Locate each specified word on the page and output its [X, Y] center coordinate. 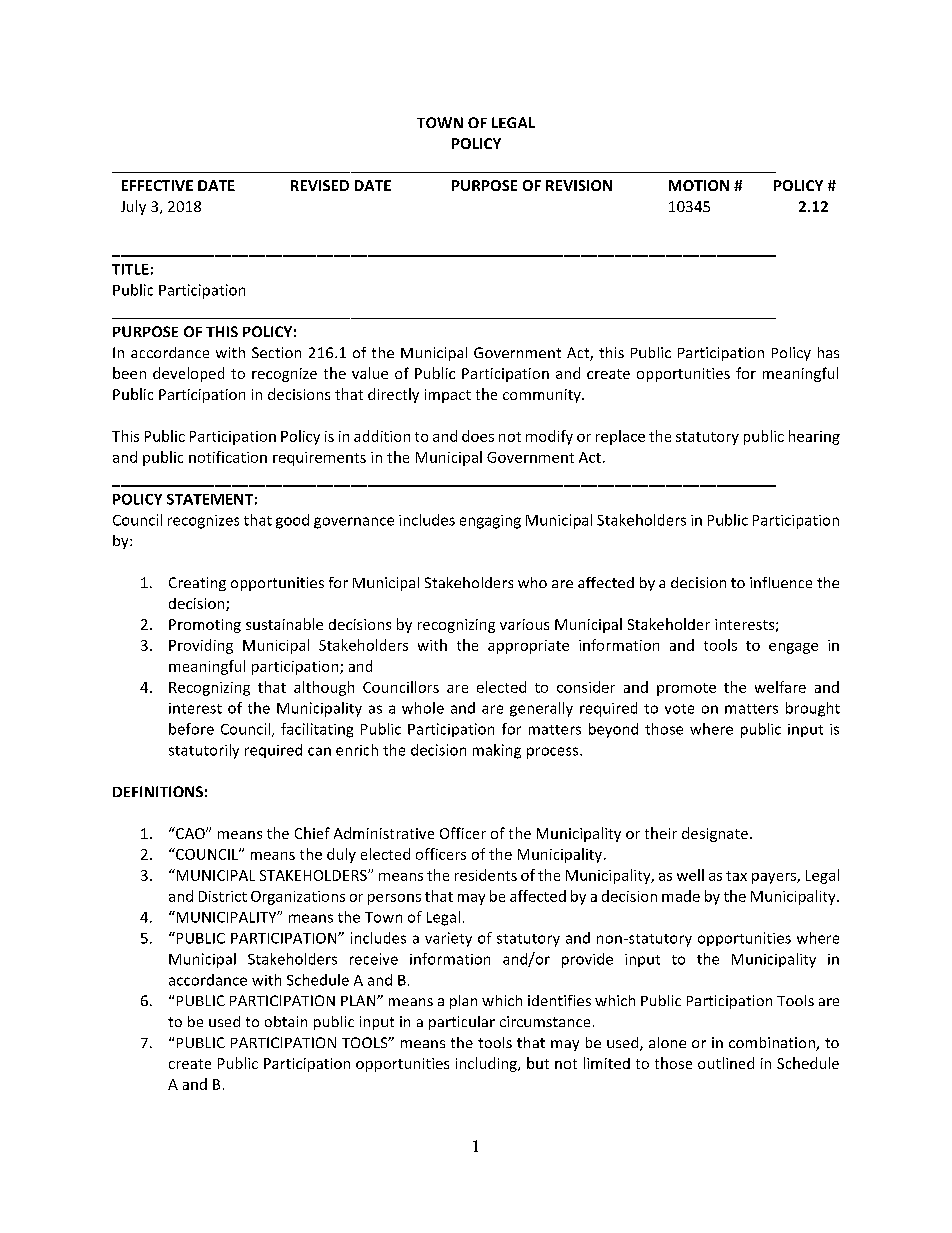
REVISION [579, 185]
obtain [286, 1021]
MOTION [699, 185]
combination [773, 1044]
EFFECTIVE [157, 185]
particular [462, 1023]
